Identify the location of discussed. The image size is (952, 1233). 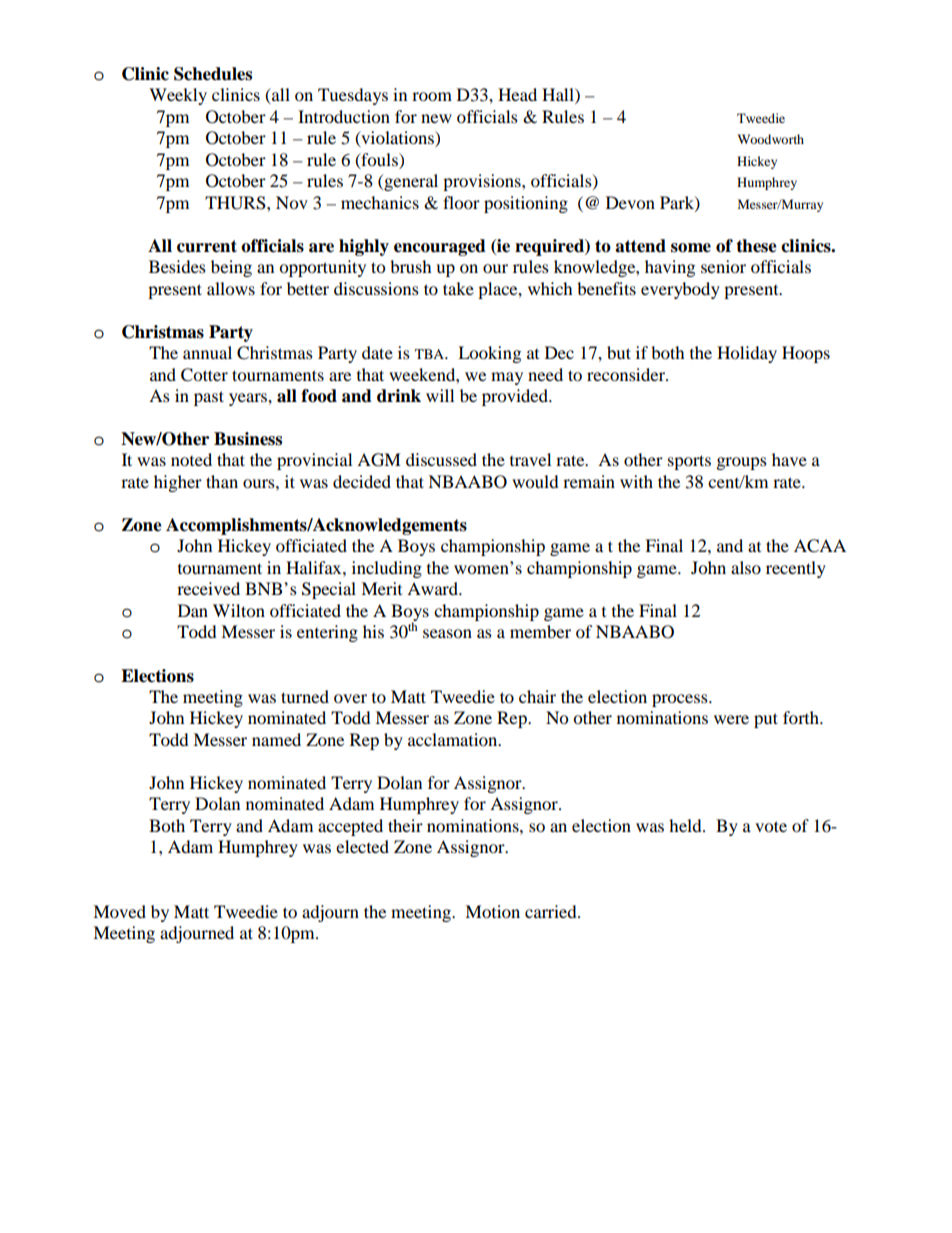
(441, 459).
